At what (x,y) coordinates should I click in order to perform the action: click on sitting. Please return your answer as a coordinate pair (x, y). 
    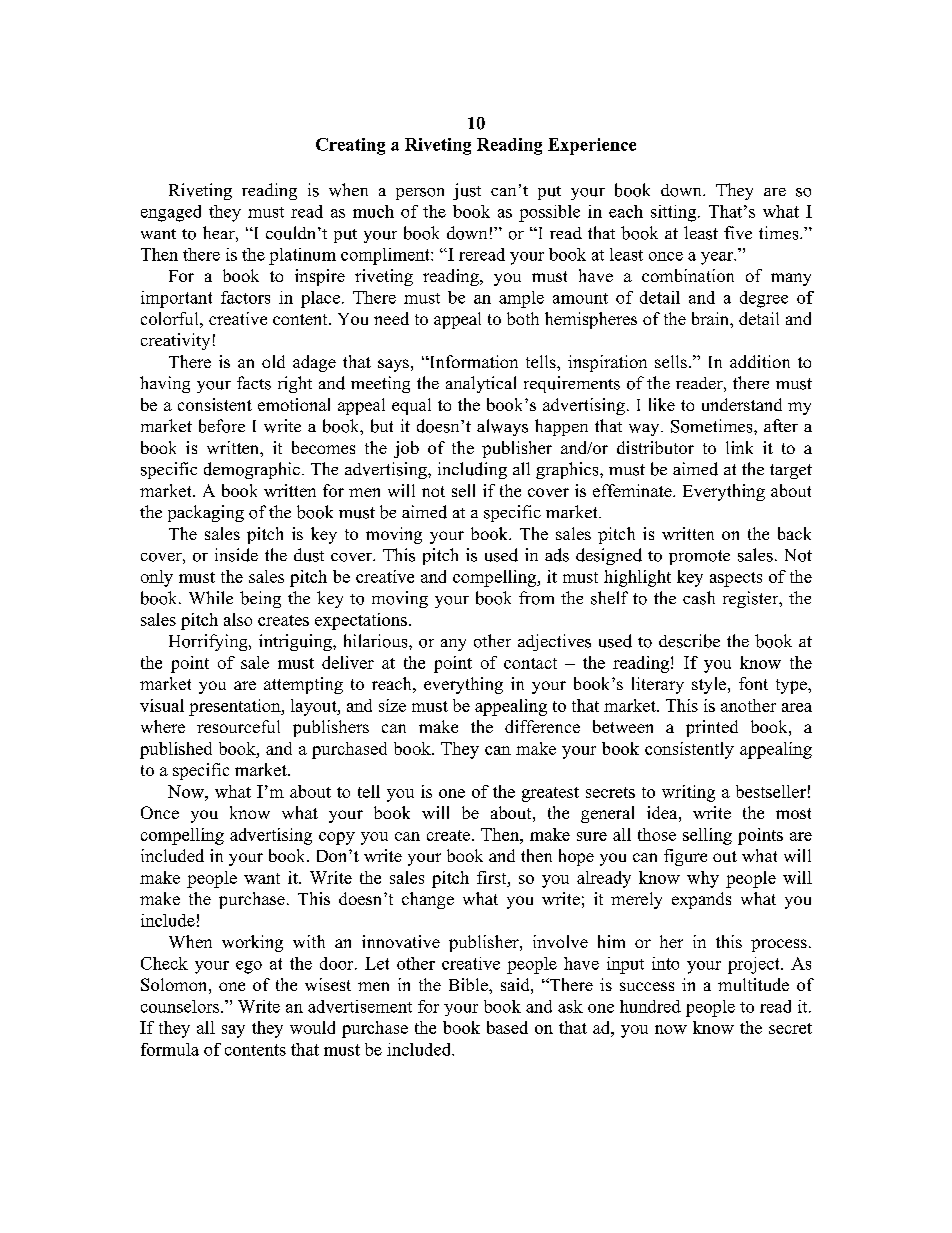
    Looking at the image, I should click on (675, 213).
